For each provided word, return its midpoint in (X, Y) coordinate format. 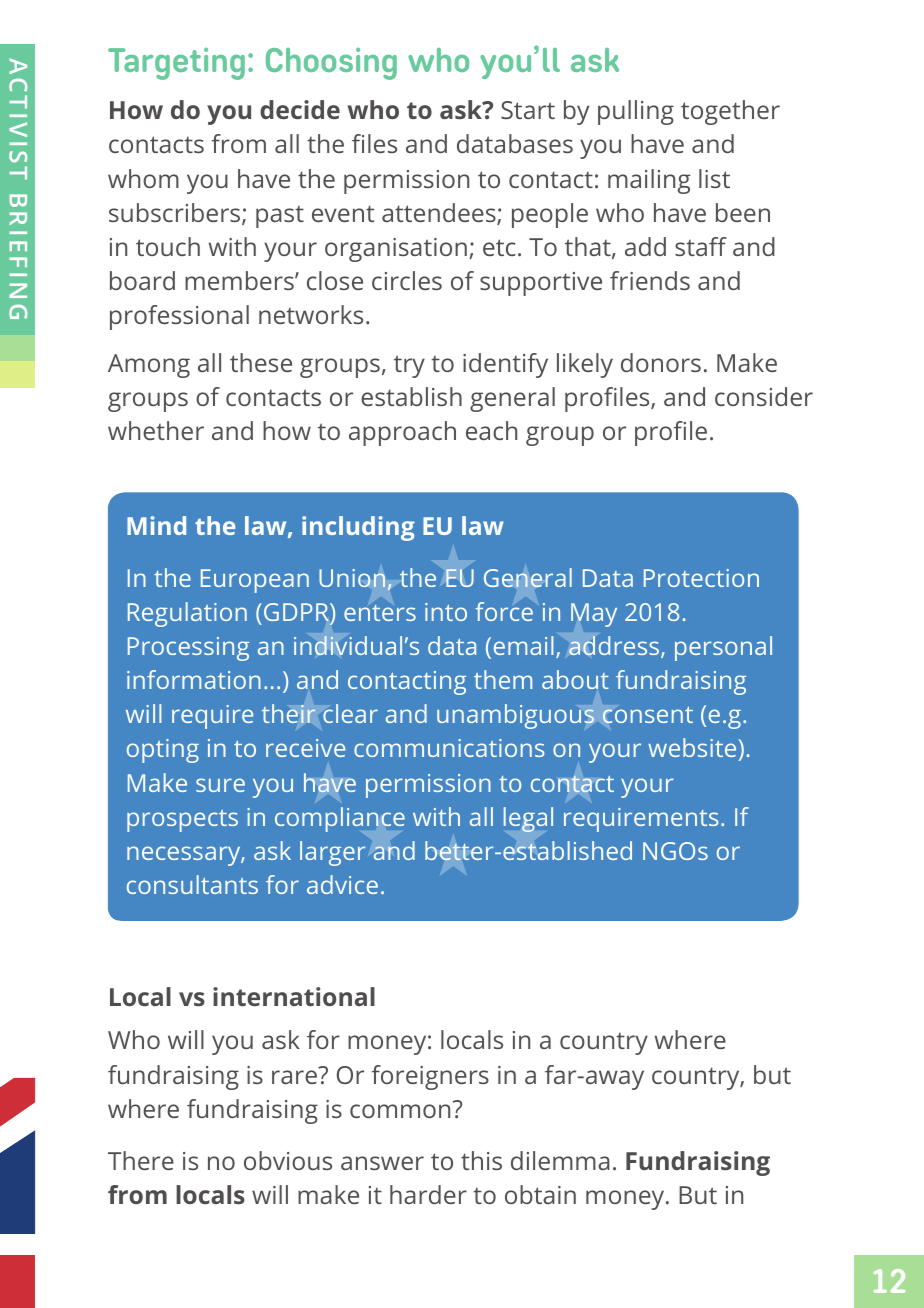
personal (723, 648)
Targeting (176, 64)
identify (505, 365)
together (730, 112)
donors (661, 362)
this (481, 1160)
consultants (192, 884)
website (693, 749)
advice (342, 884)
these (261, 362)
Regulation (187, 614)
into (446, 612)
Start (528, 110)
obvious (288, 1160)
